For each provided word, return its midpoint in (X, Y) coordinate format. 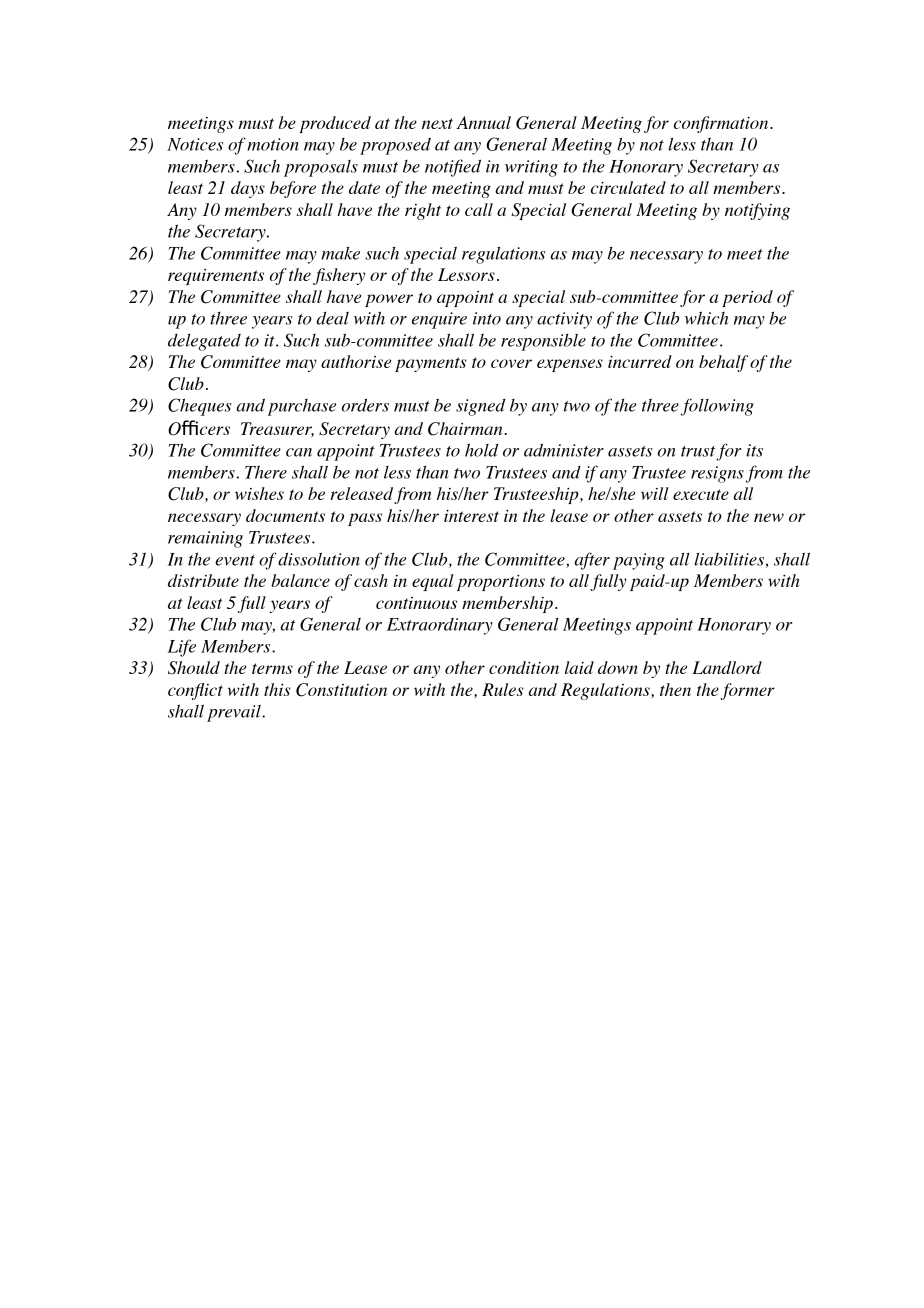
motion (273, 144)
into (487, 318)
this (277, 689)
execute (701, 494)
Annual (483, 122)
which (706, 318)
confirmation (722, 124)
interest (471, 516)
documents (285, 515)
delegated (204, 342)
